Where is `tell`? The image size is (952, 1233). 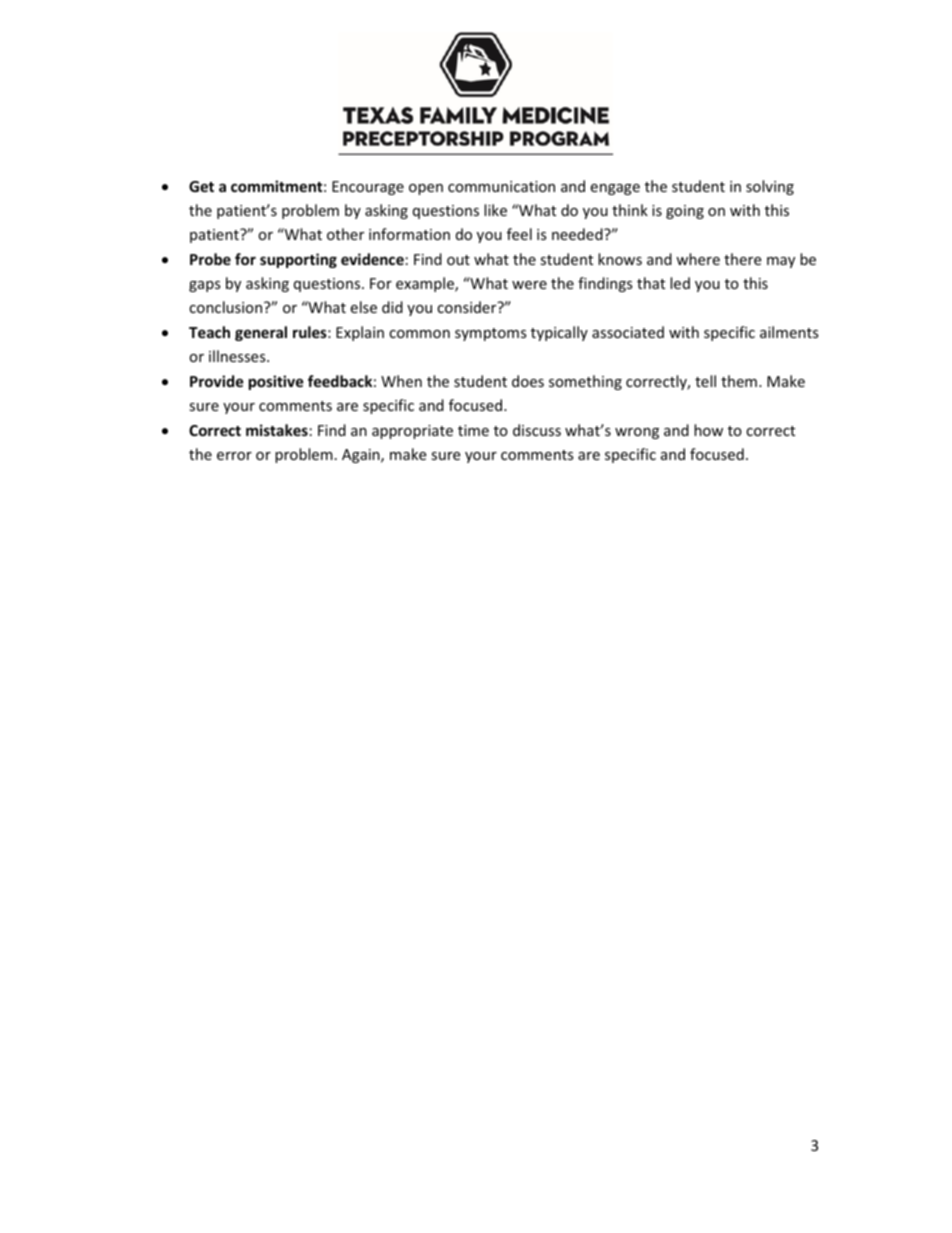
tell is located at coordinates (705, 381).
